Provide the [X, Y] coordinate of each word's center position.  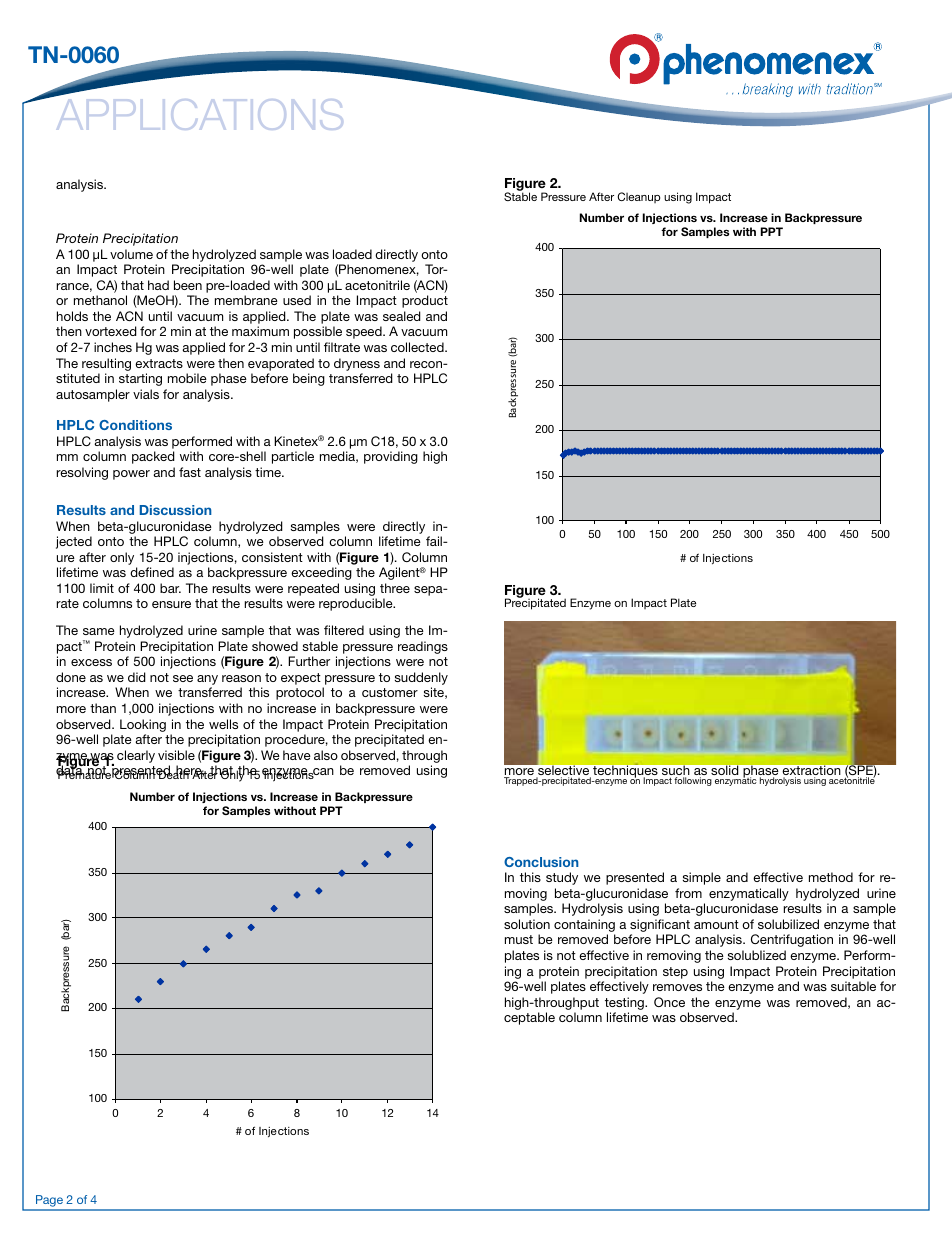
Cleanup [638, 197]
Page [49, 1202]
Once [669, 1002]
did [137, 677]
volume [131, 254]
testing [625, 1003]
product [425, 301]
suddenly [421, 680]
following [693, 781]
